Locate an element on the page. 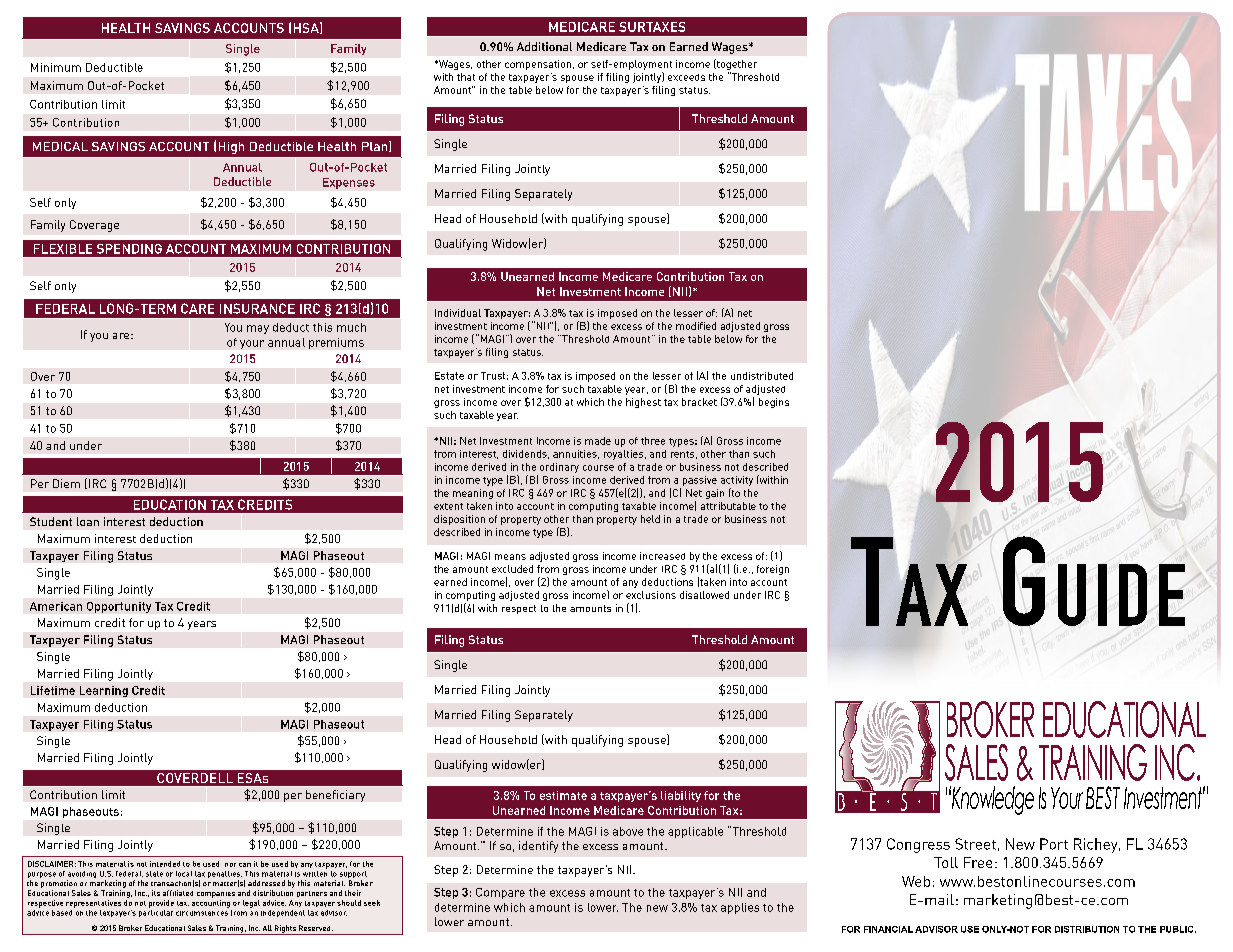 The image size is (1233, 952). meaning is located at coordinates (473, 494).
